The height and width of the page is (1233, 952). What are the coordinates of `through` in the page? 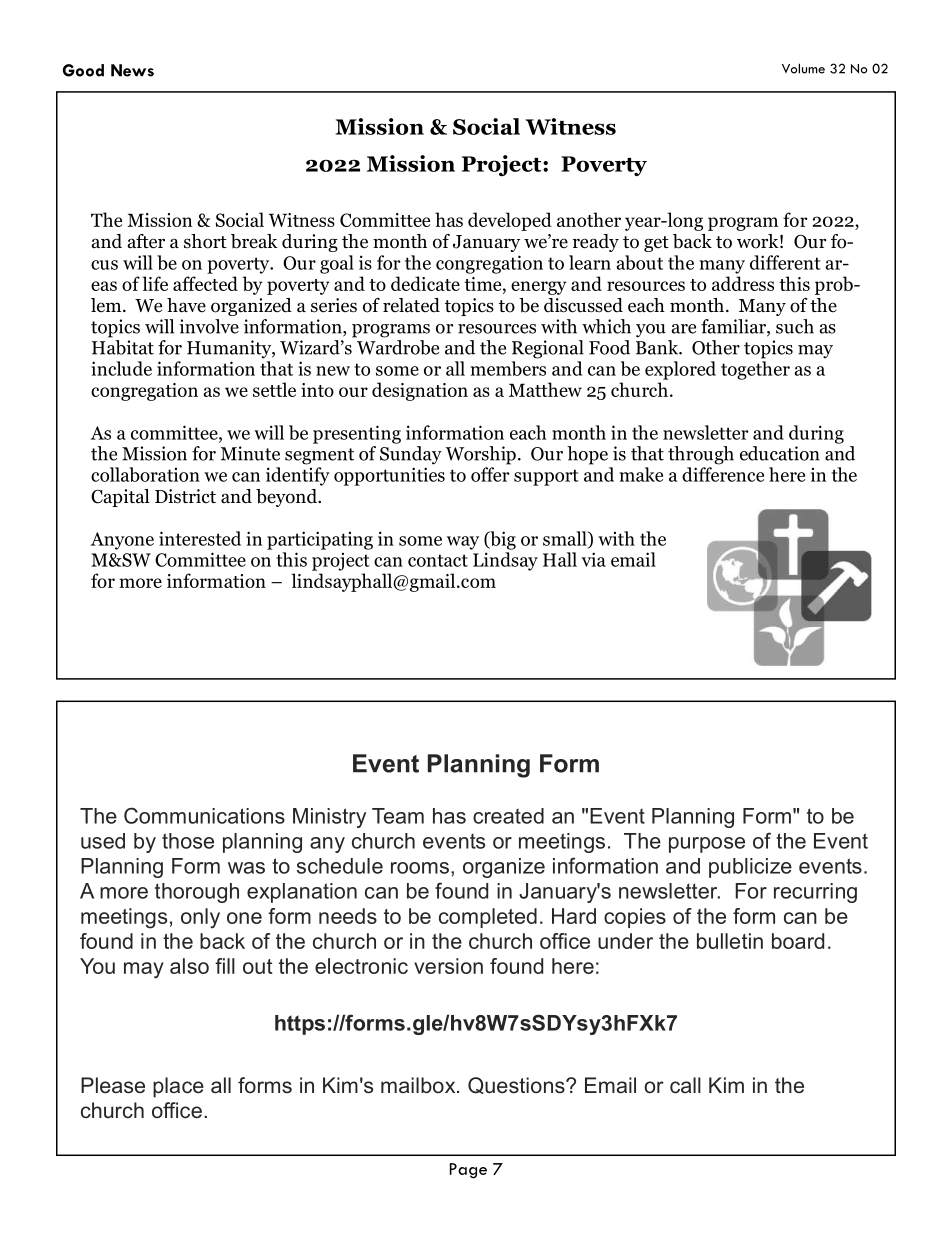 It's located at (701, 455).
